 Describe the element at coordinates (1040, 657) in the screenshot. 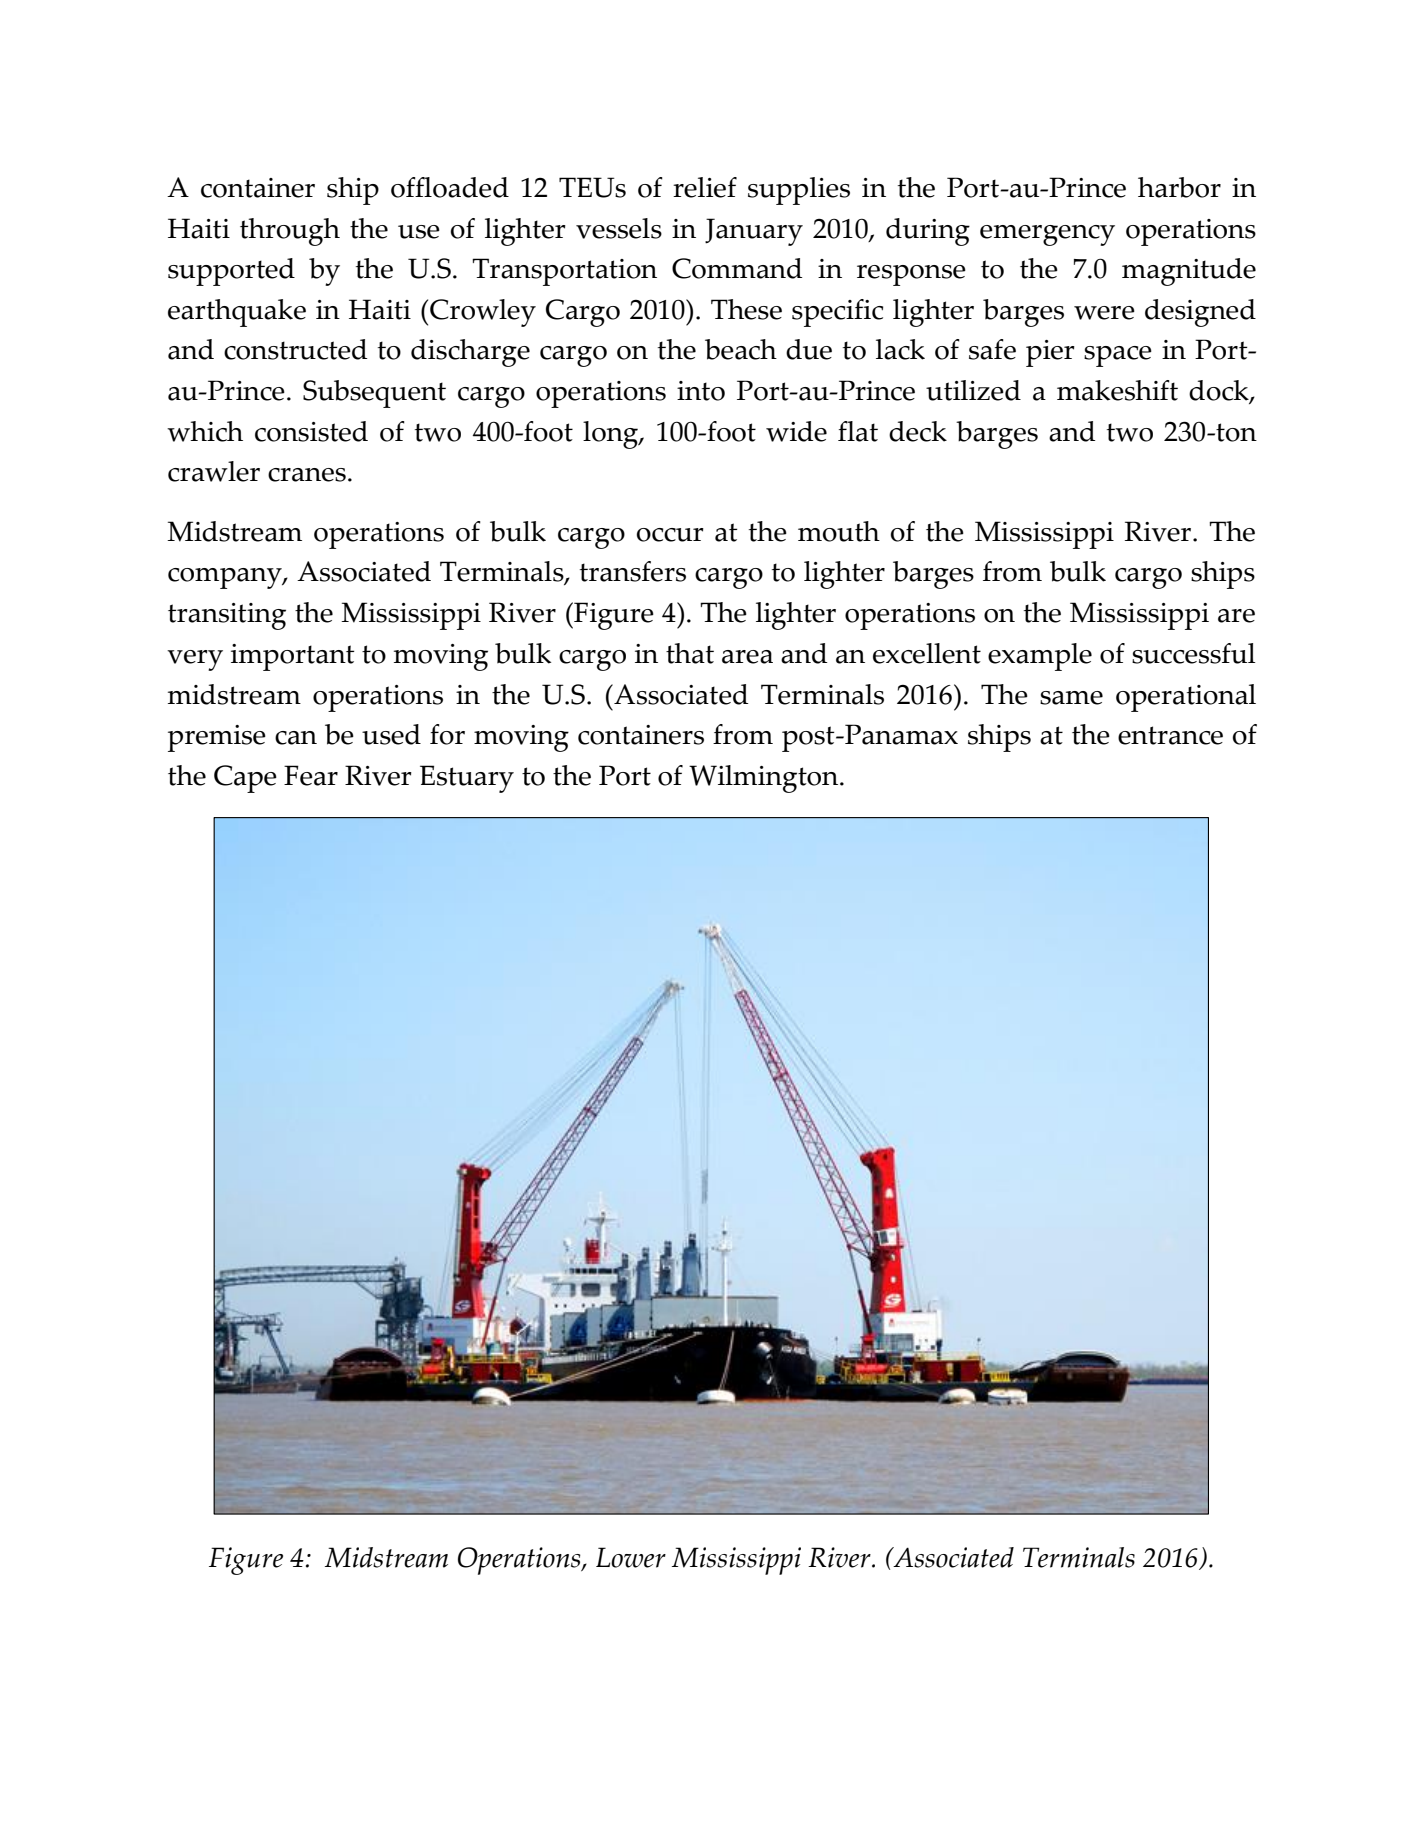

I see `example` at that location.
